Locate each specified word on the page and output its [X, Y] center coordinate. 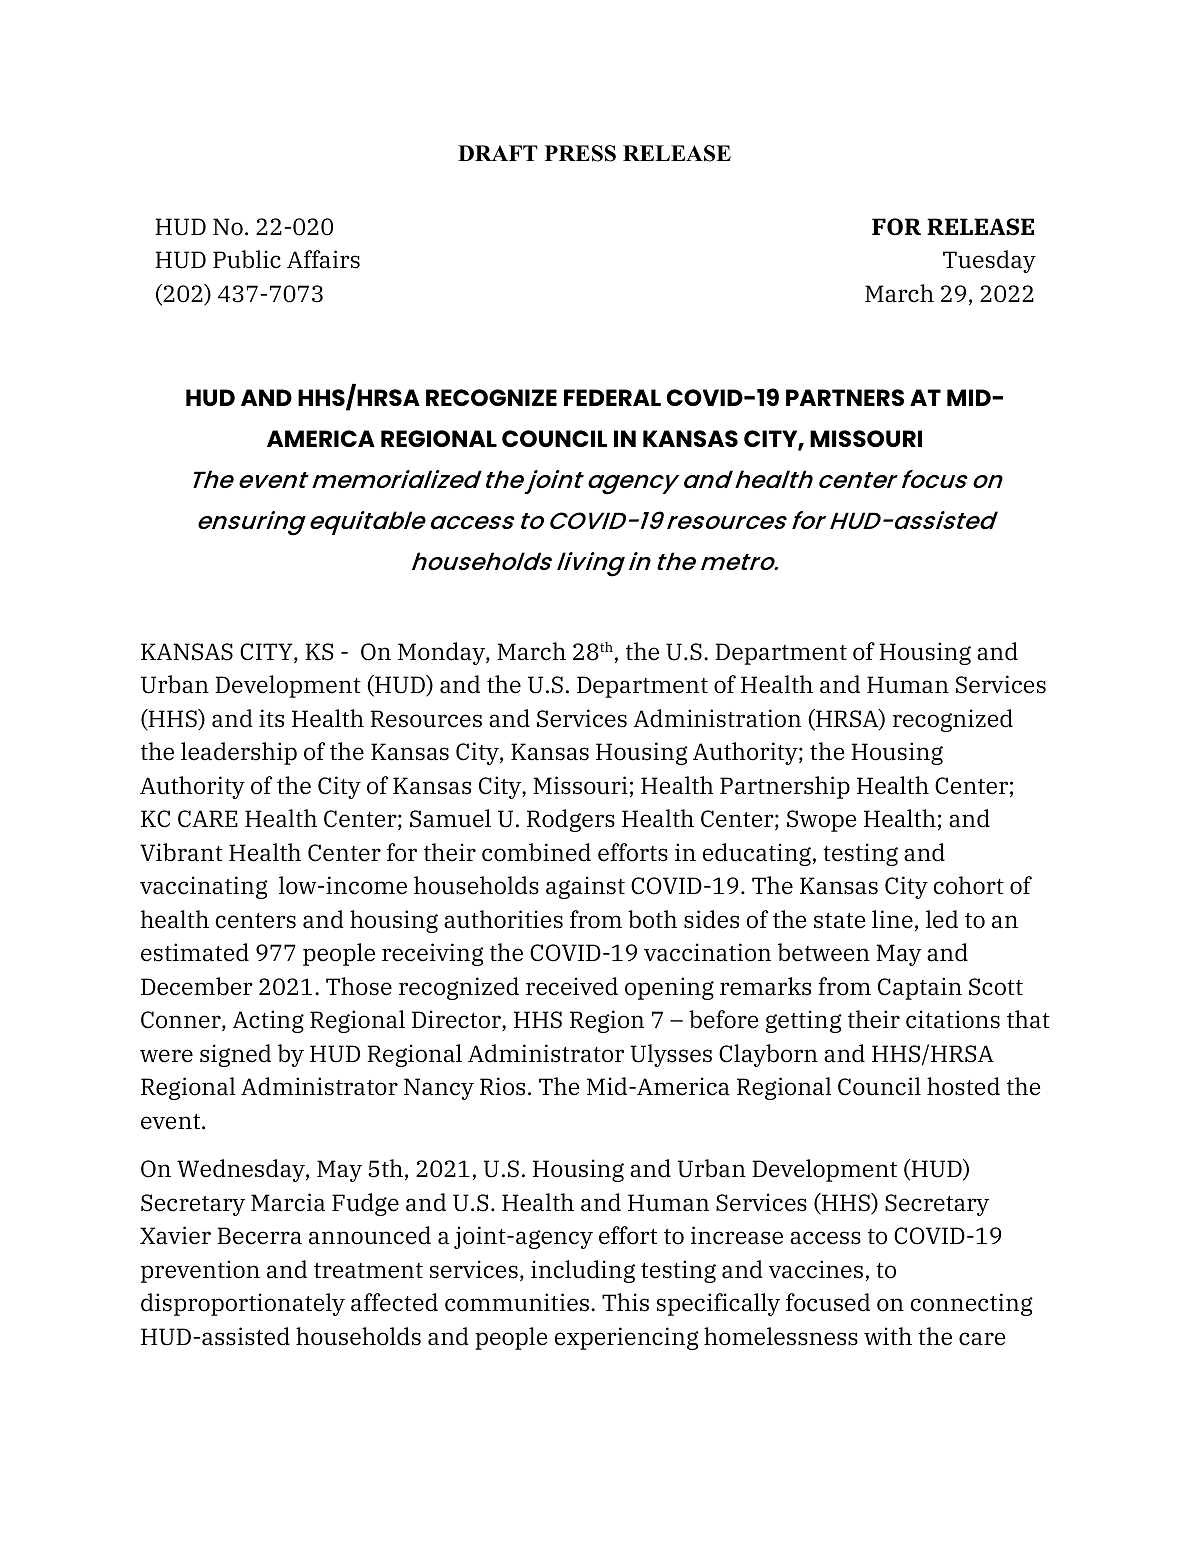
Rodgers [571, 820]
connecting [972, 1304]
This [625, 1302]
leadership [239, 753]
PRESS [580, 153]
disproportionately [243, 1304]
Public [247, 259]
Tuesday [989, 261]
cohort [969, 885]
